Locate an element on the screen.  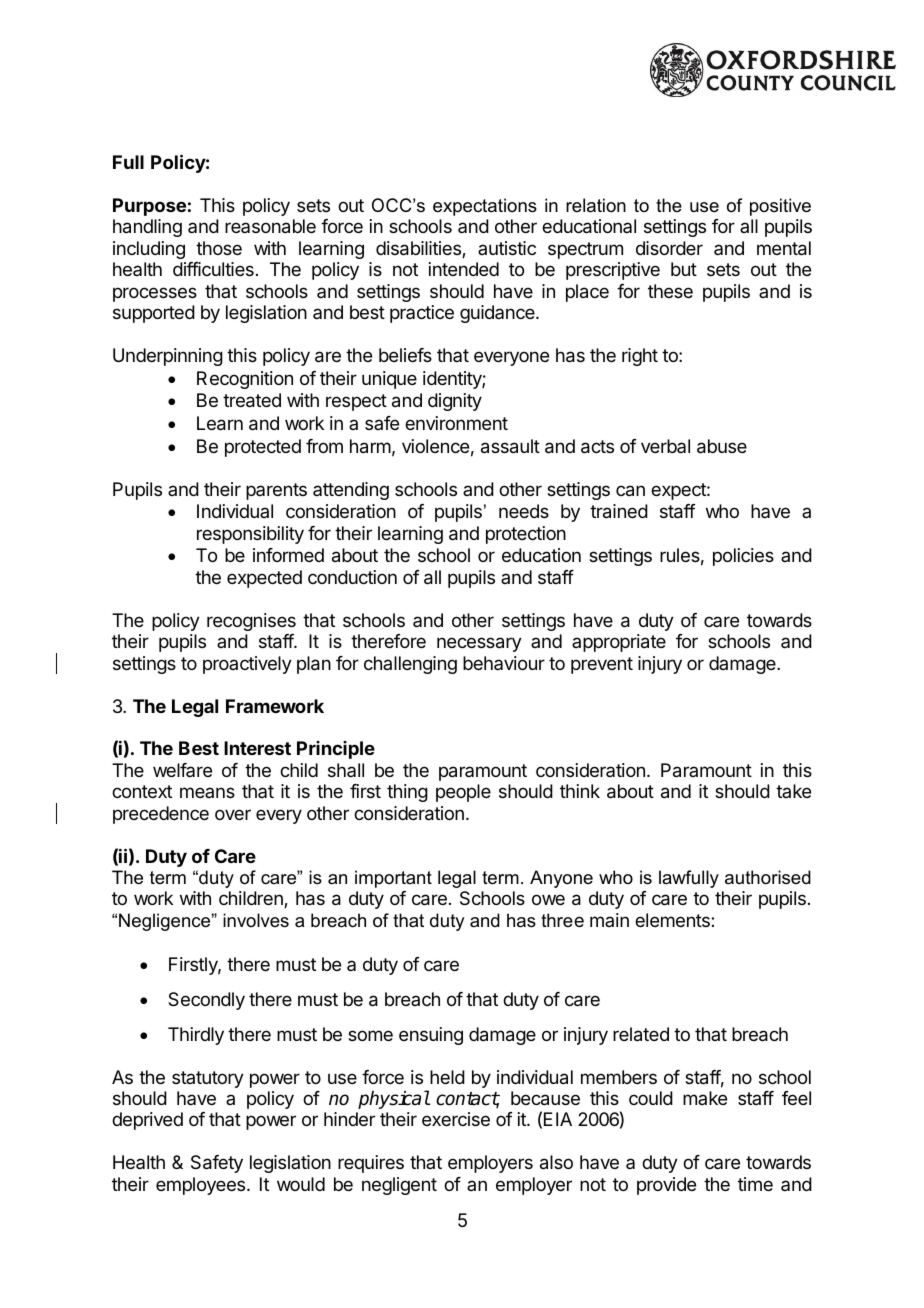
protection is located at coordinates (526, 535).
